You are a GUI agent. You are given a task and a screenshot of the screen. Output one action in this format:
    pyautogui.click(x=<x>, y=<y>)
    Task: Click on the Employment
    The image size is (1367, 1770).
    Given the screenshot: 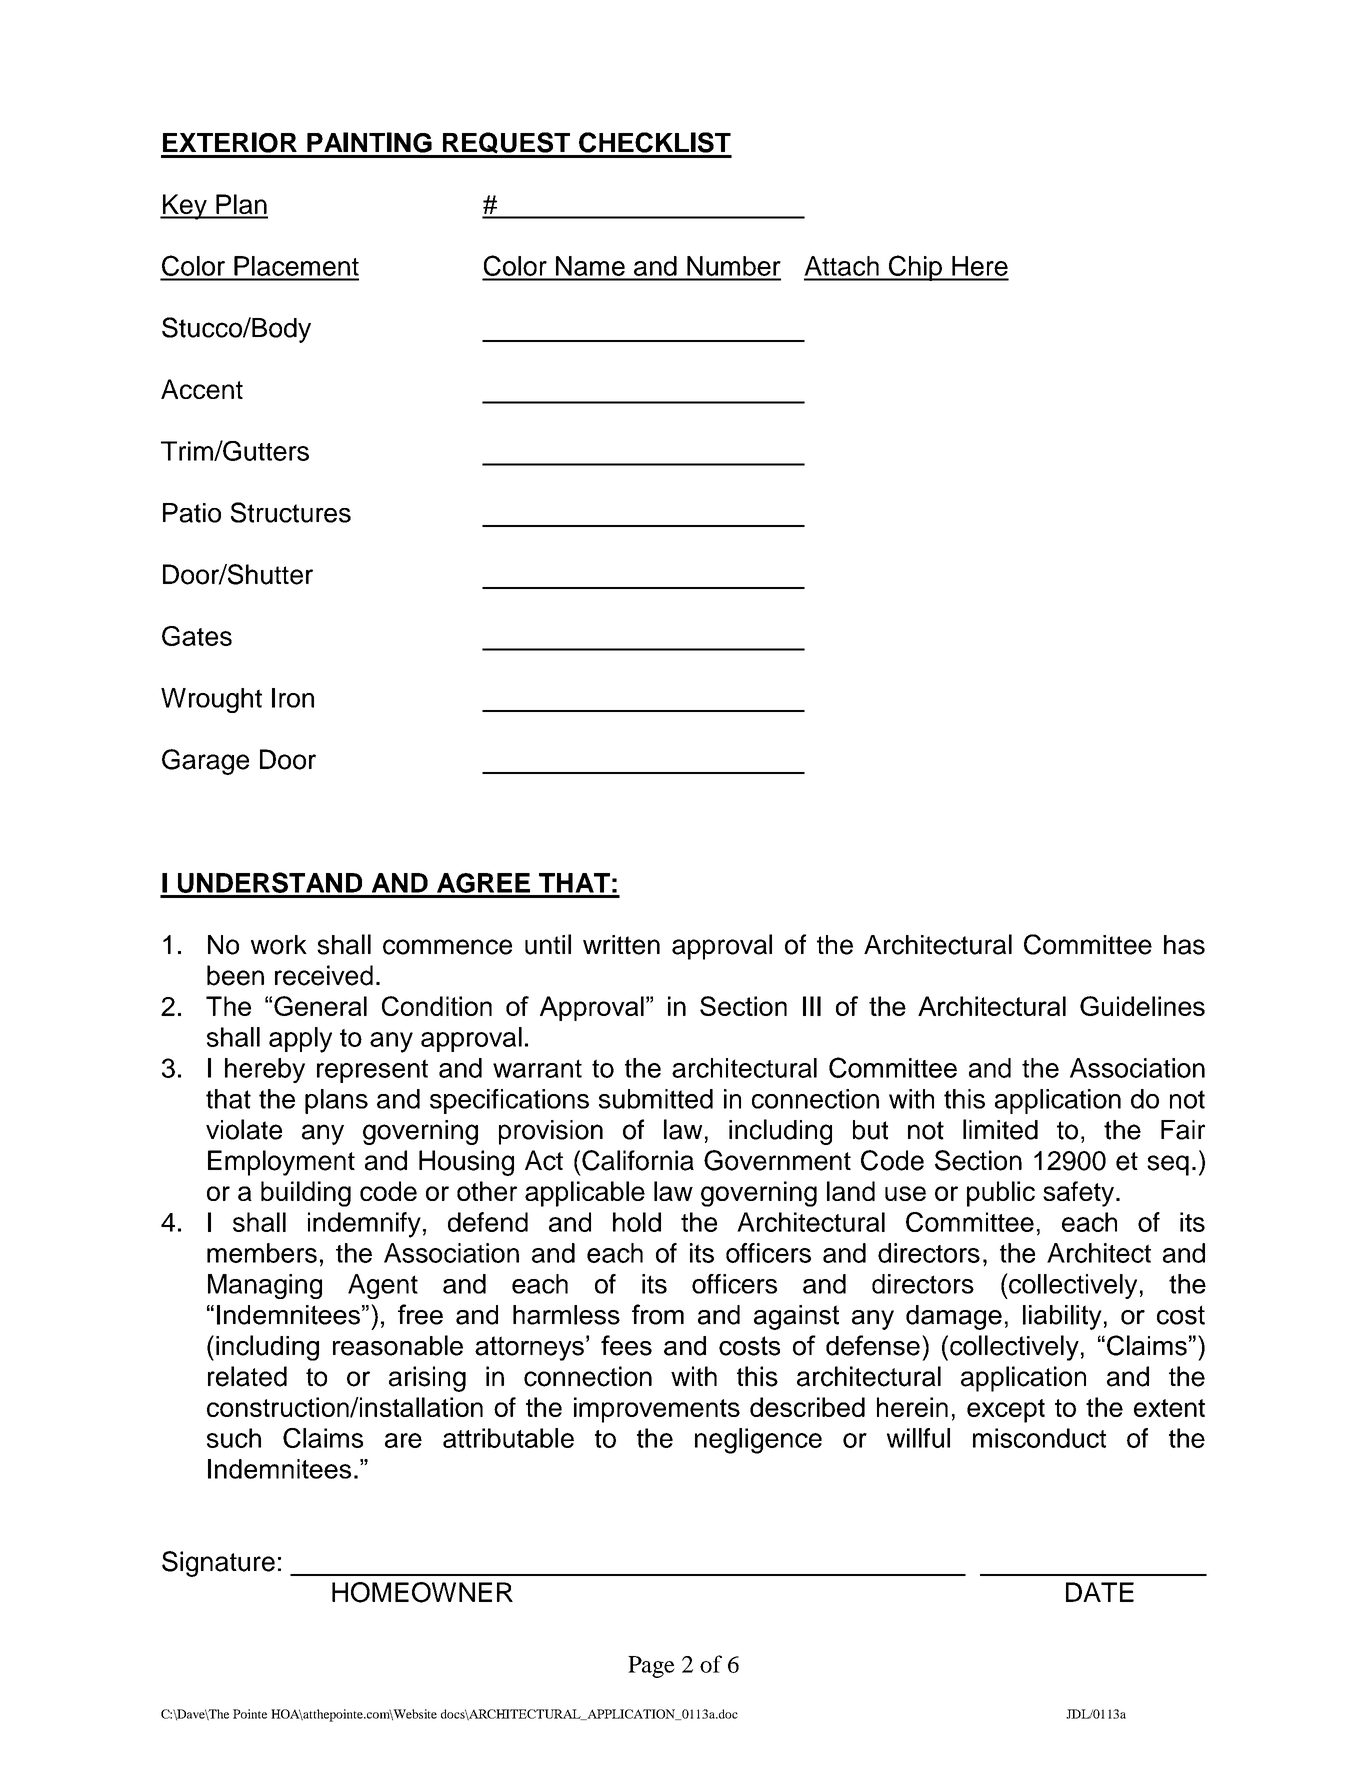 What is the action you would take?
    pyautogui.click(x=281, y=1163)
